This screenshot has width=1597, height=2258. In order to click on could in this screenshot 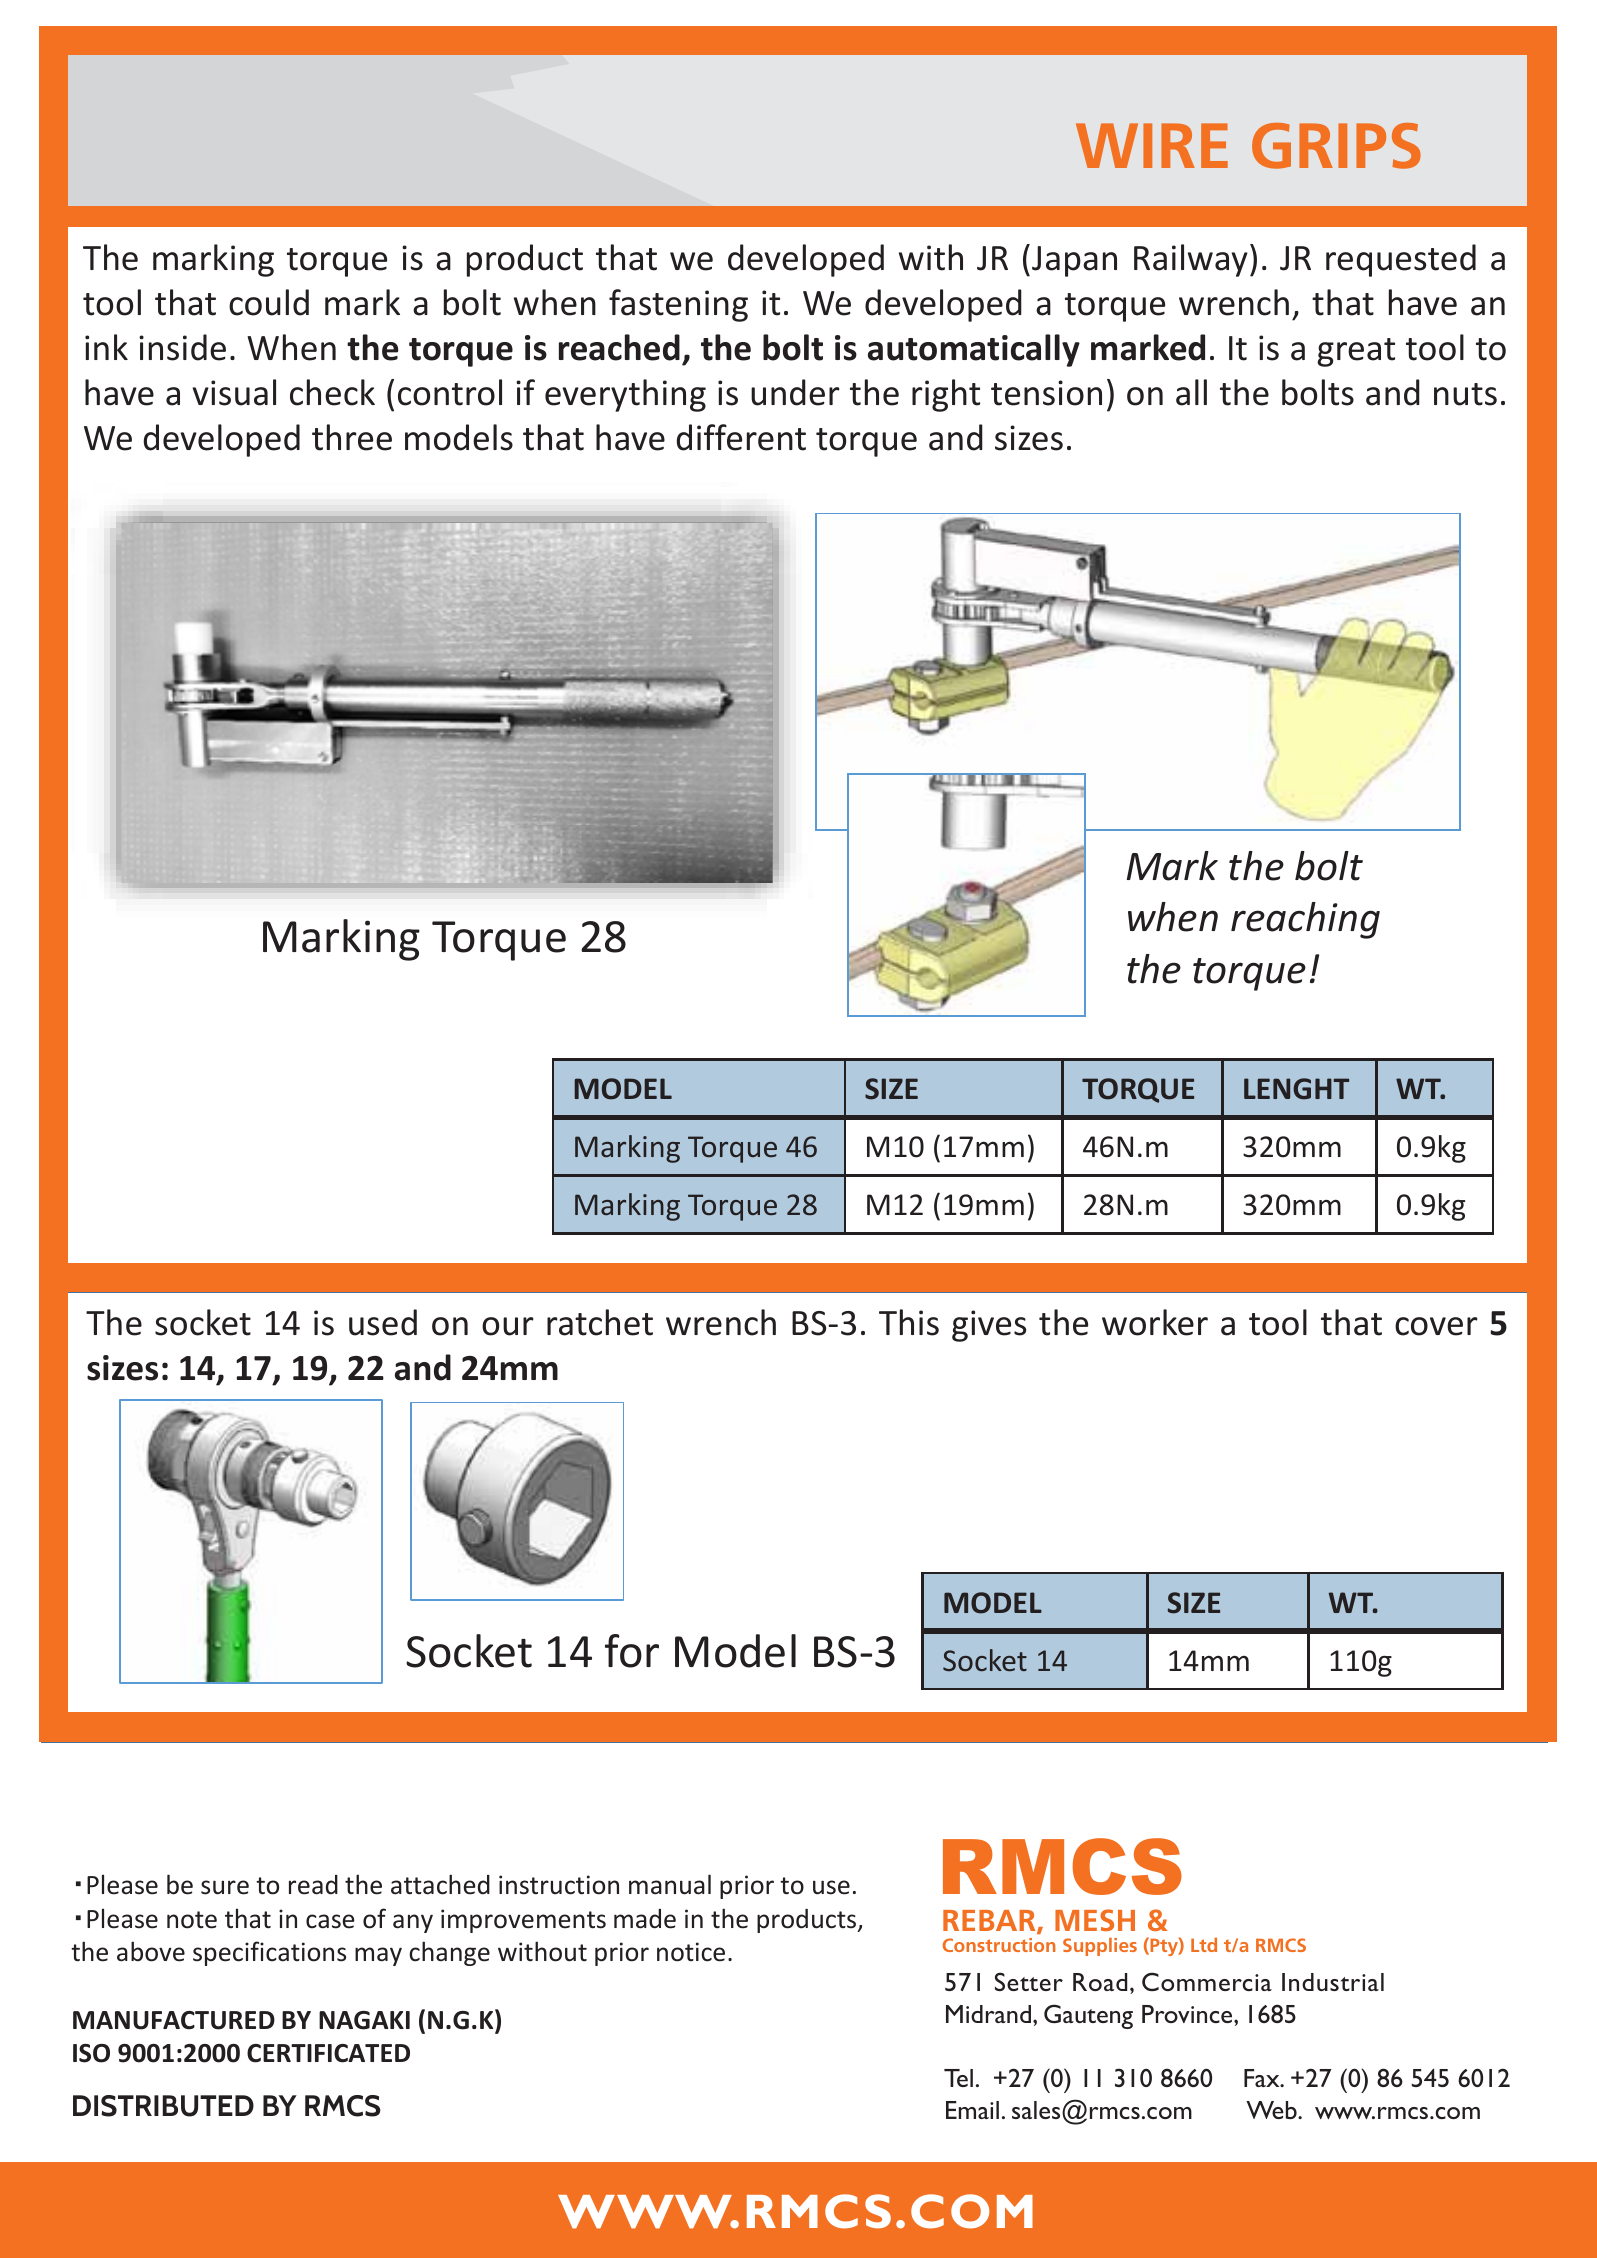, I will do `click(269, 302)`.
